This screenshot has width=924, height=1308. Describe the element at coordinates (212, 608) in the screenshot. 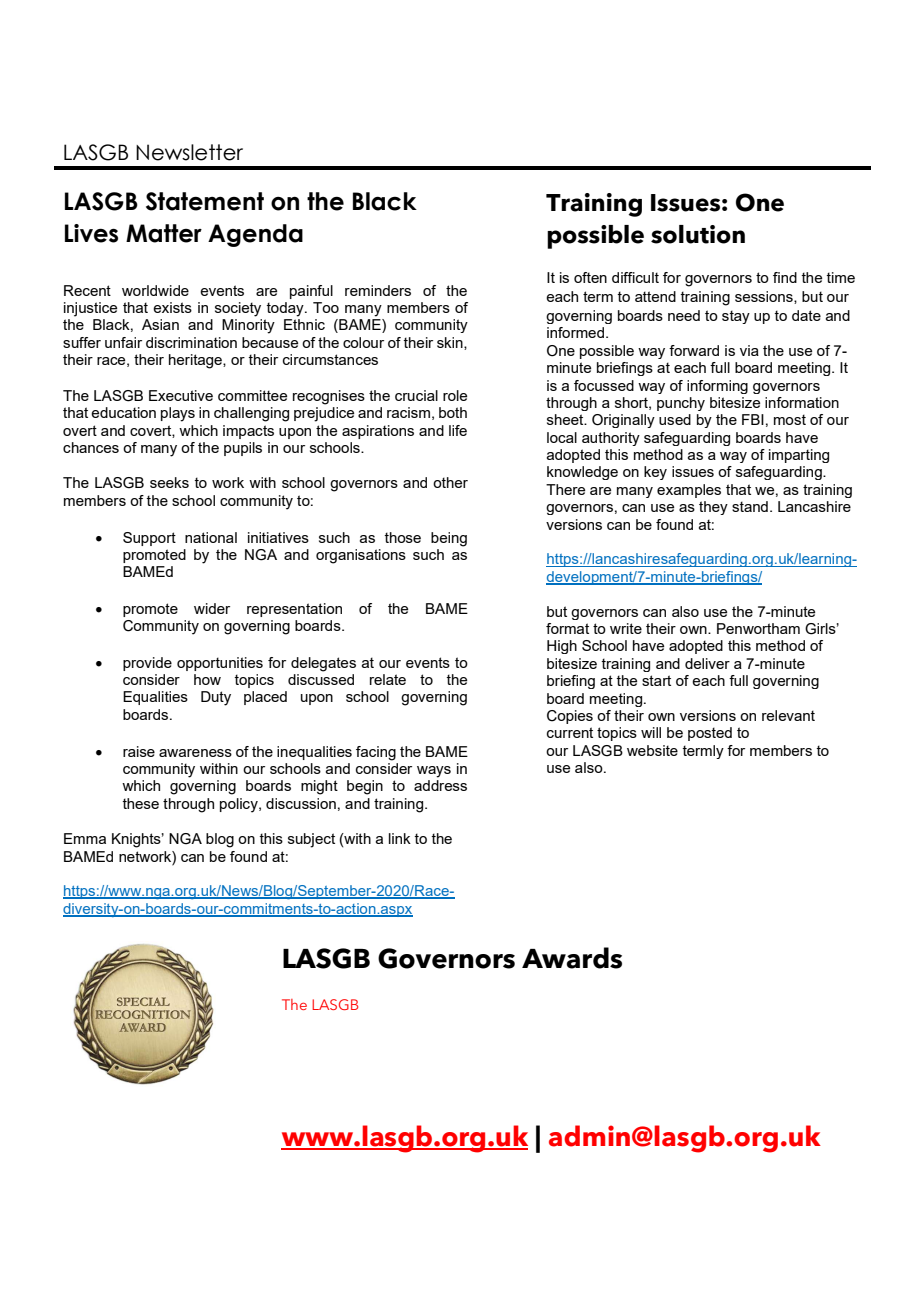

I see `wider` at that location.
